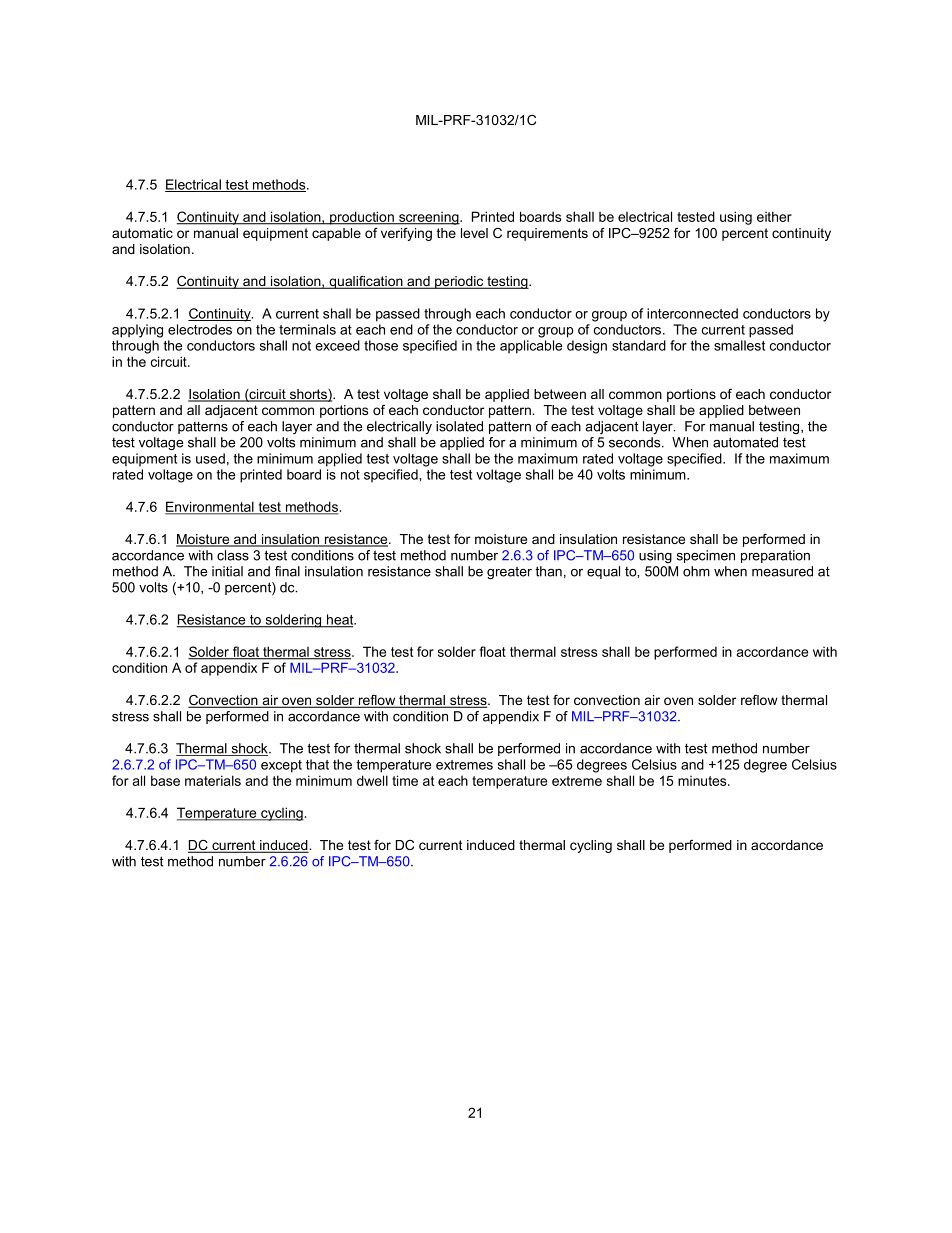 The image size is (952, 1233). What do you see at coordinates (774, 216) in the screenshot?
I see `either` at bounding box center [774, 216].
